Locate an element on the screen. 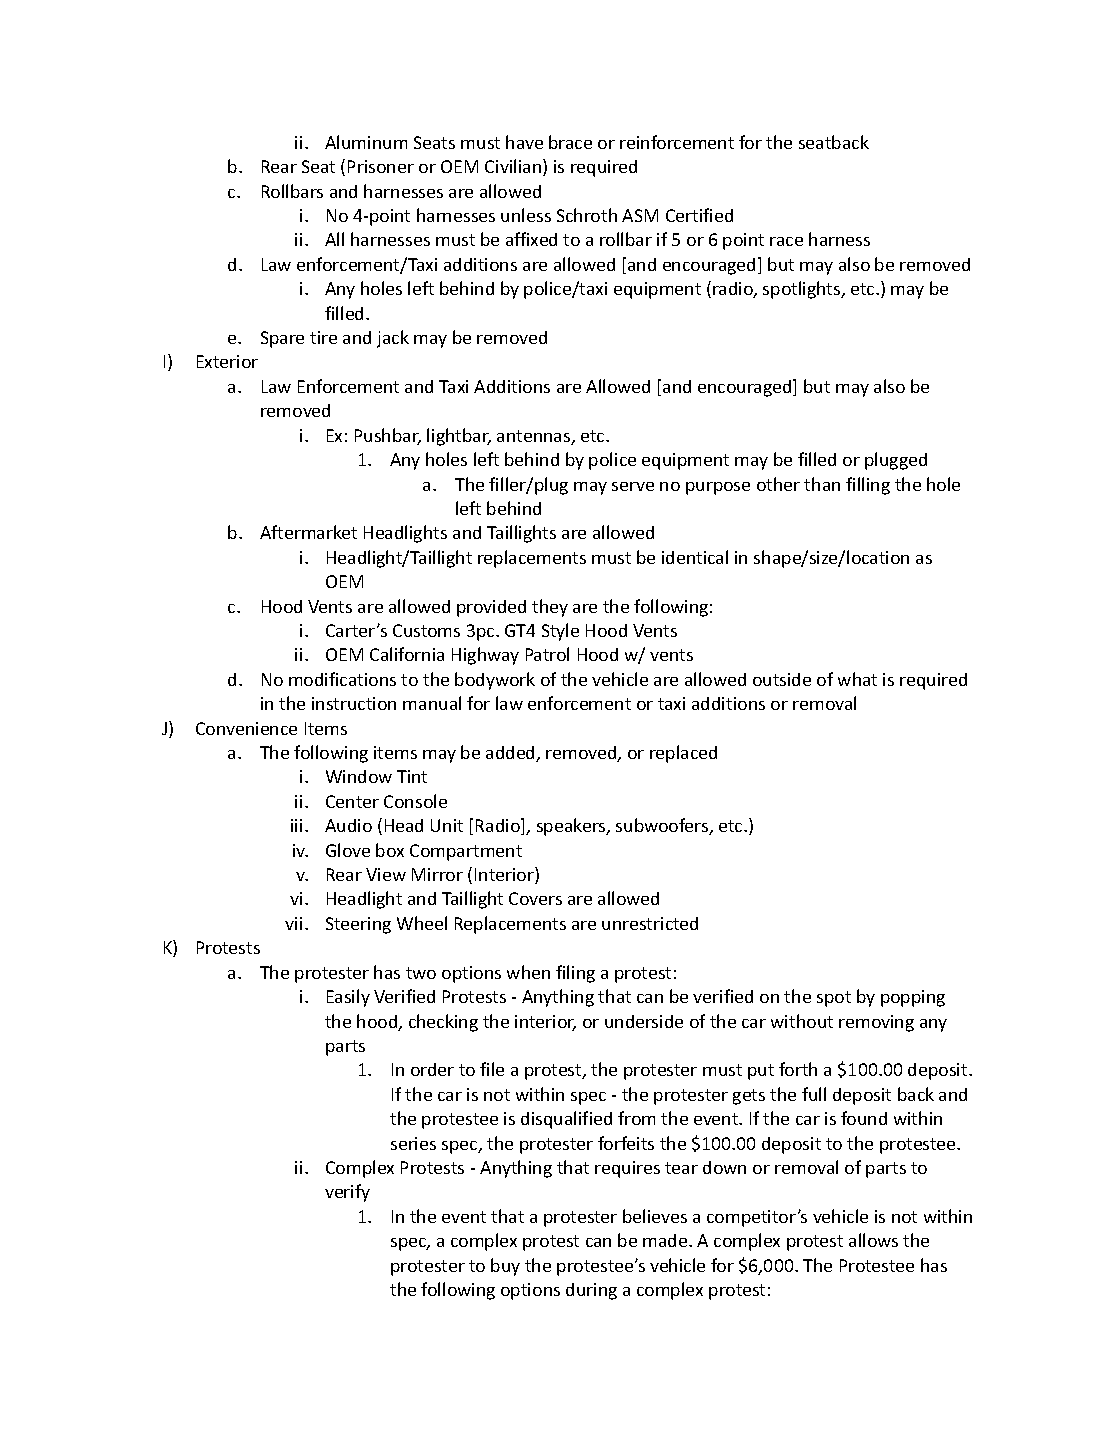 The width and height of the screenshot is (1106, 1432). what is located at coordinates (857, 679).
